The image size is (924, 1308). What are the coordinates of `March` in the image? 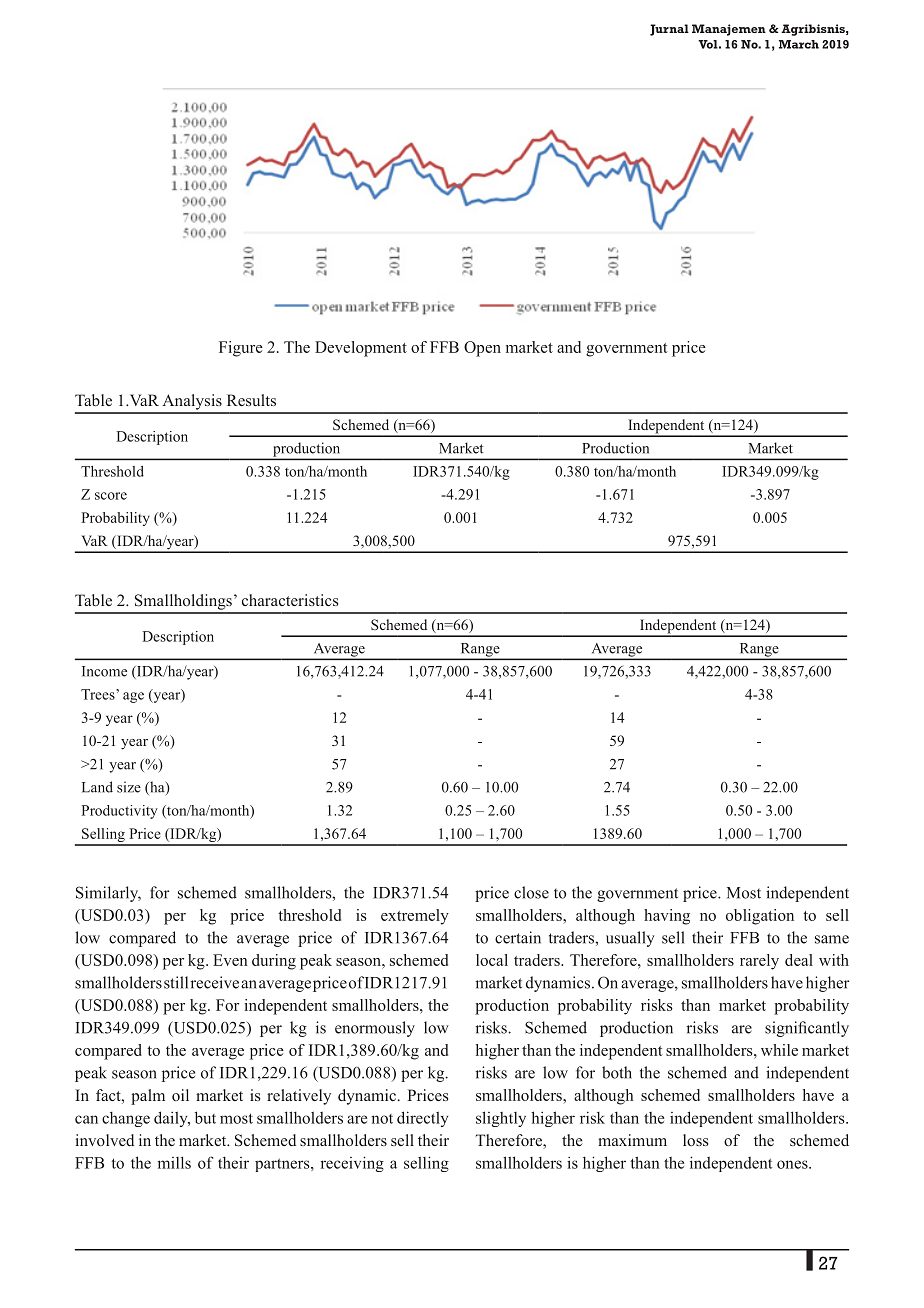 It's located at (799, 44).
